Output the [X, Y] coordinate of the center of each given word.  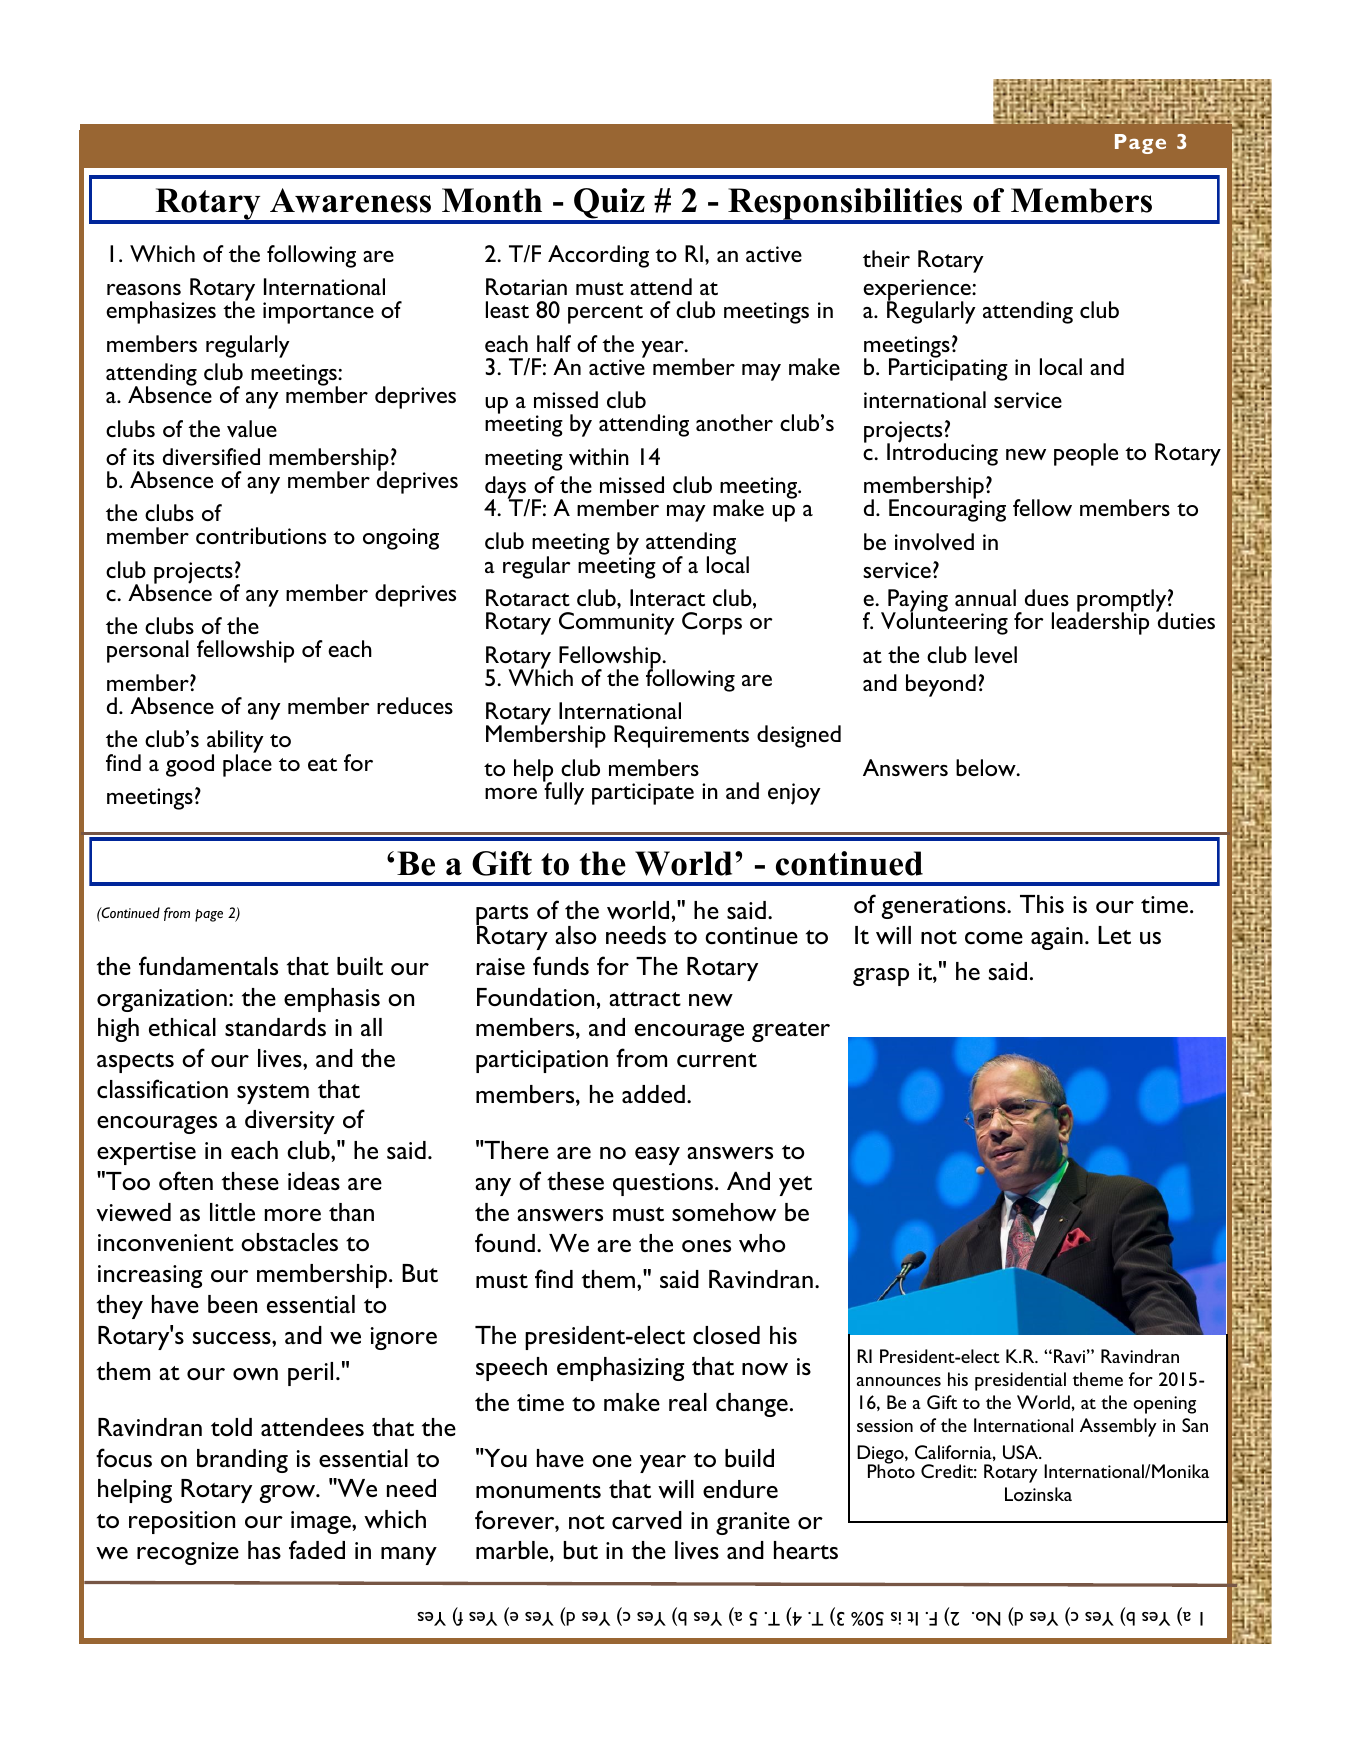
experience [918, 291]
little [232, 1212]
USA [1022, 1452]
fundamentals [208, 965]
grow [288, 1494]
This [1042, 904]
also [575, 935]
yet [795, 1186]
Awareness [350, 200]
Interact [667, 597]
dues [1047, 597]
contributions [261, 535]
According [598, 256]
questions [664, 1184]
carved [647, 1520]
